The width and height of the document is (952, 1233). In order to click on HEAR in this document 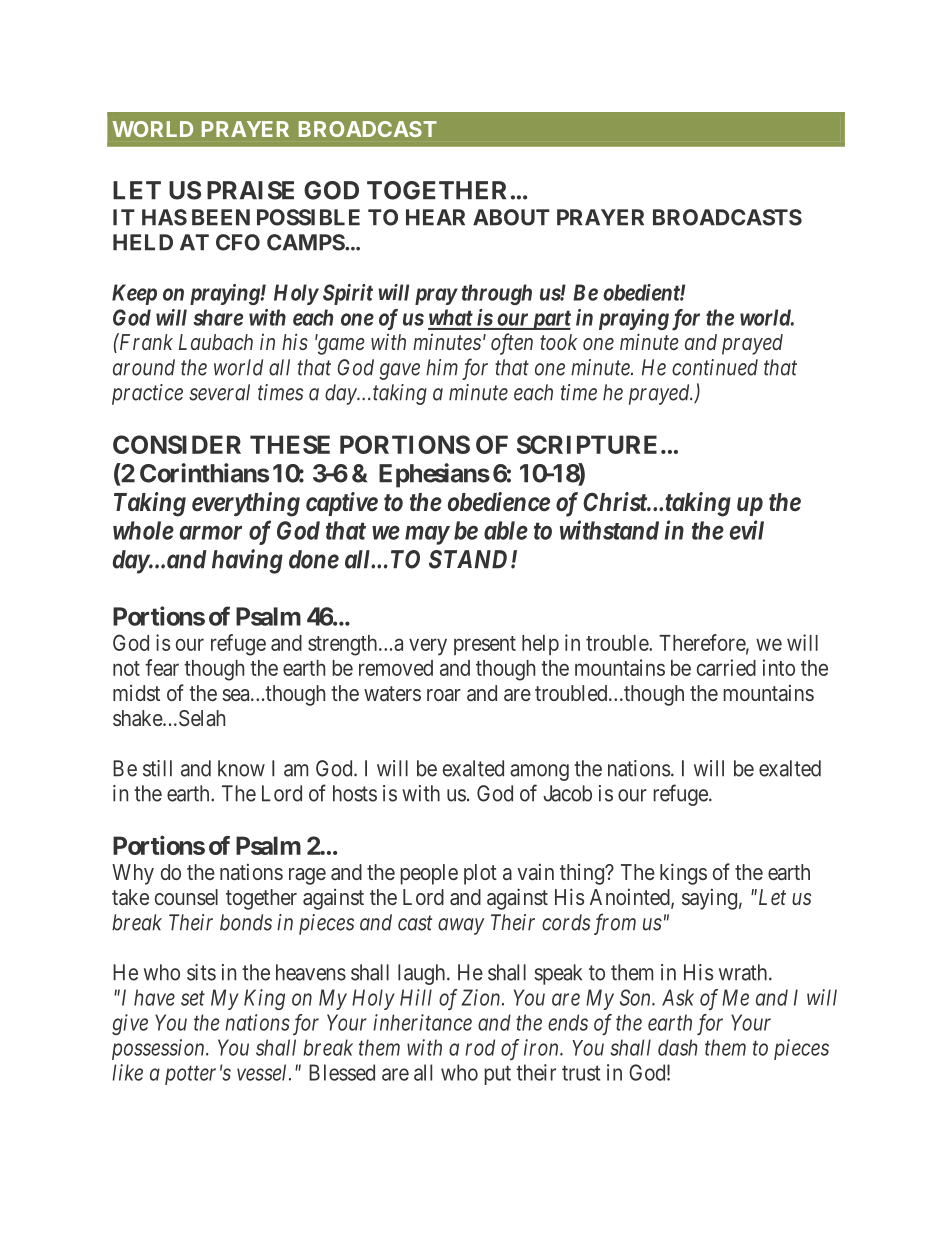, I will do `click(435, 217)`.
